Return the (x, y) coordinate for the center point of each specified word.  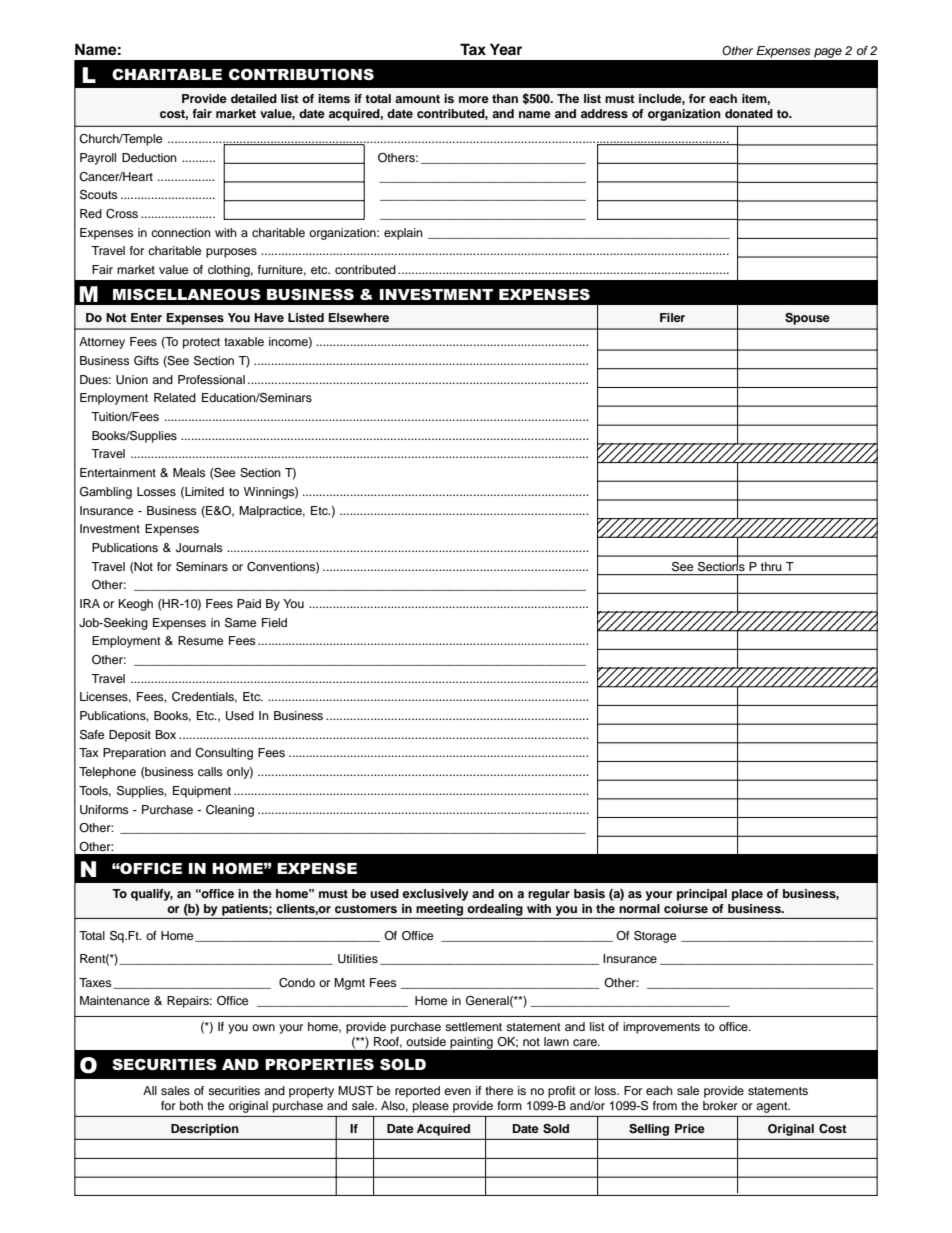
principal (702, 895)
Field (274, 622)
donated (749, 113)
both (191, 1105)
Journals (199, 548)
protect (201, 343)
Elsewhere (359, 317)
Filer (672, 317)
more (474, 99)
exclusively (436, 895)
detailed (254, 98)
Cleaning (230, 811)
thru (771, 566)
